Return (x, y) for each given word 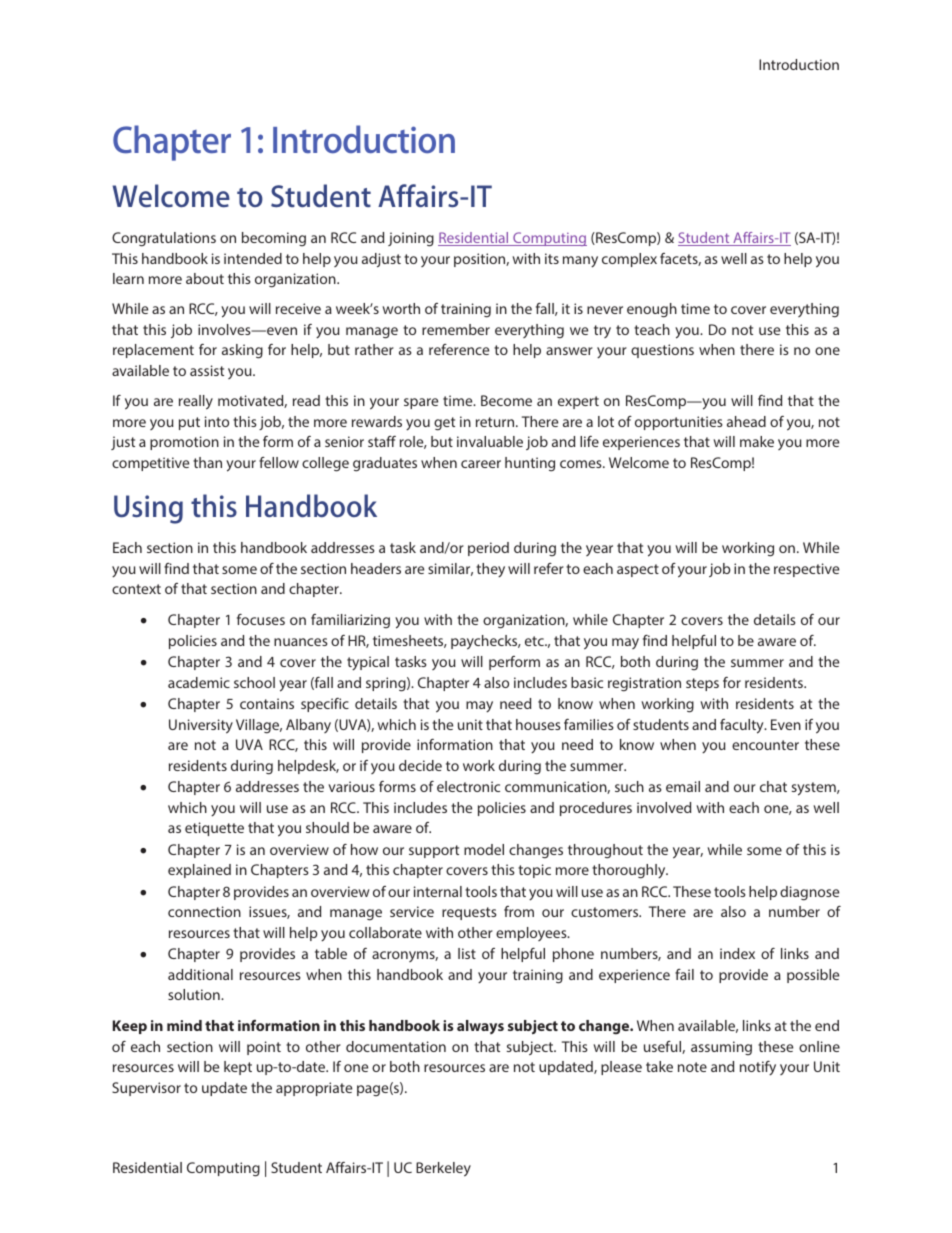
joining (411, 239)
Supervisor (146, 1089)
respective (806, 570)
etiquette (214, 829)
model (484, 849)
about (205, 278)
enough (652, 310)
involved (664, 807)
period (488, 549)
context (136, 589)
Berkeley (443, 1169)
